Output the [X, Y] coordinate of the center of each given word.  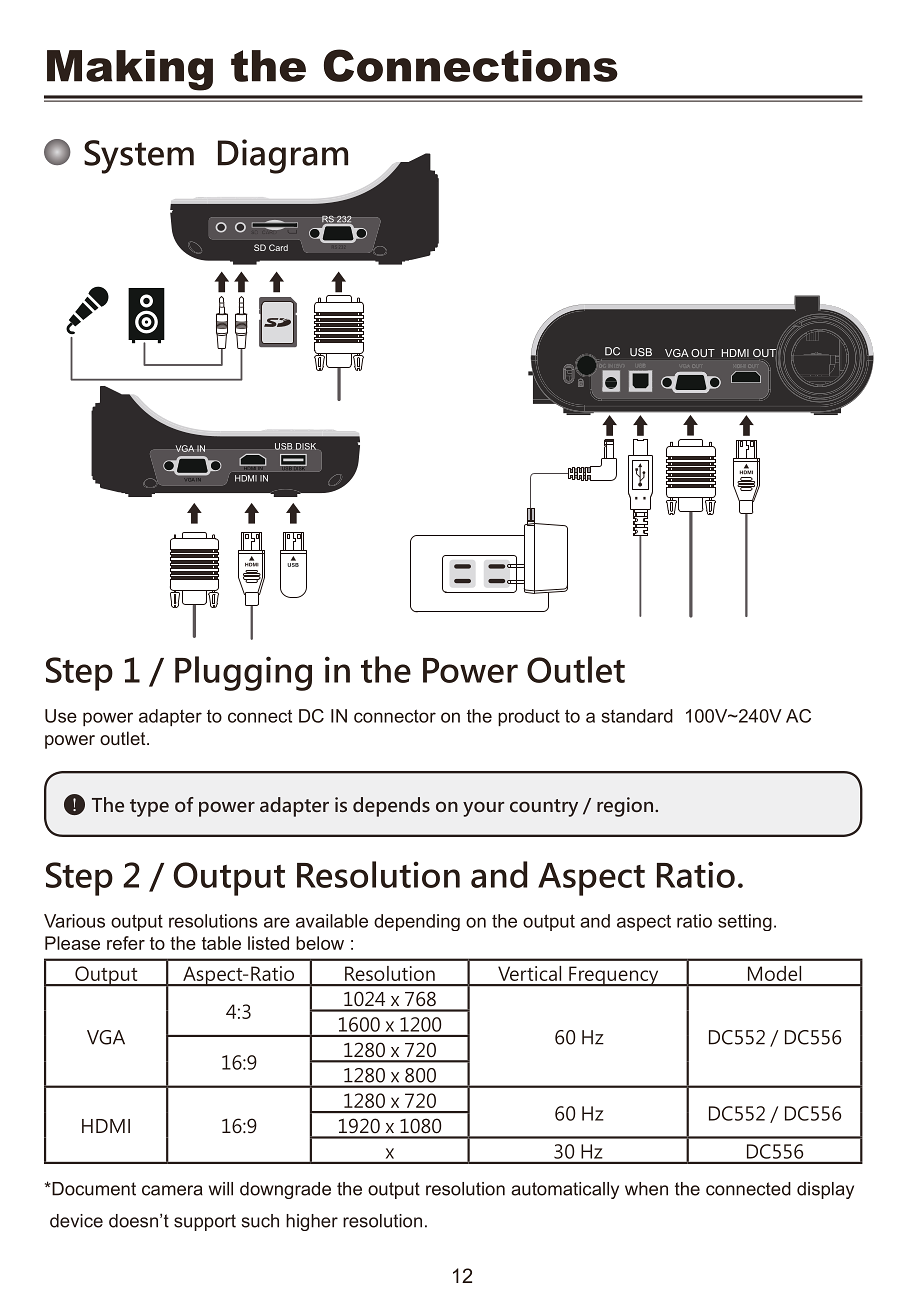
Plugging [243, 673]
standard [637, 716]
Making [130, 70]
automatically [565, 1190]
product [529, 717]
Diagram [283, 156]
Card [278, 247]
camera [172, 1190]
